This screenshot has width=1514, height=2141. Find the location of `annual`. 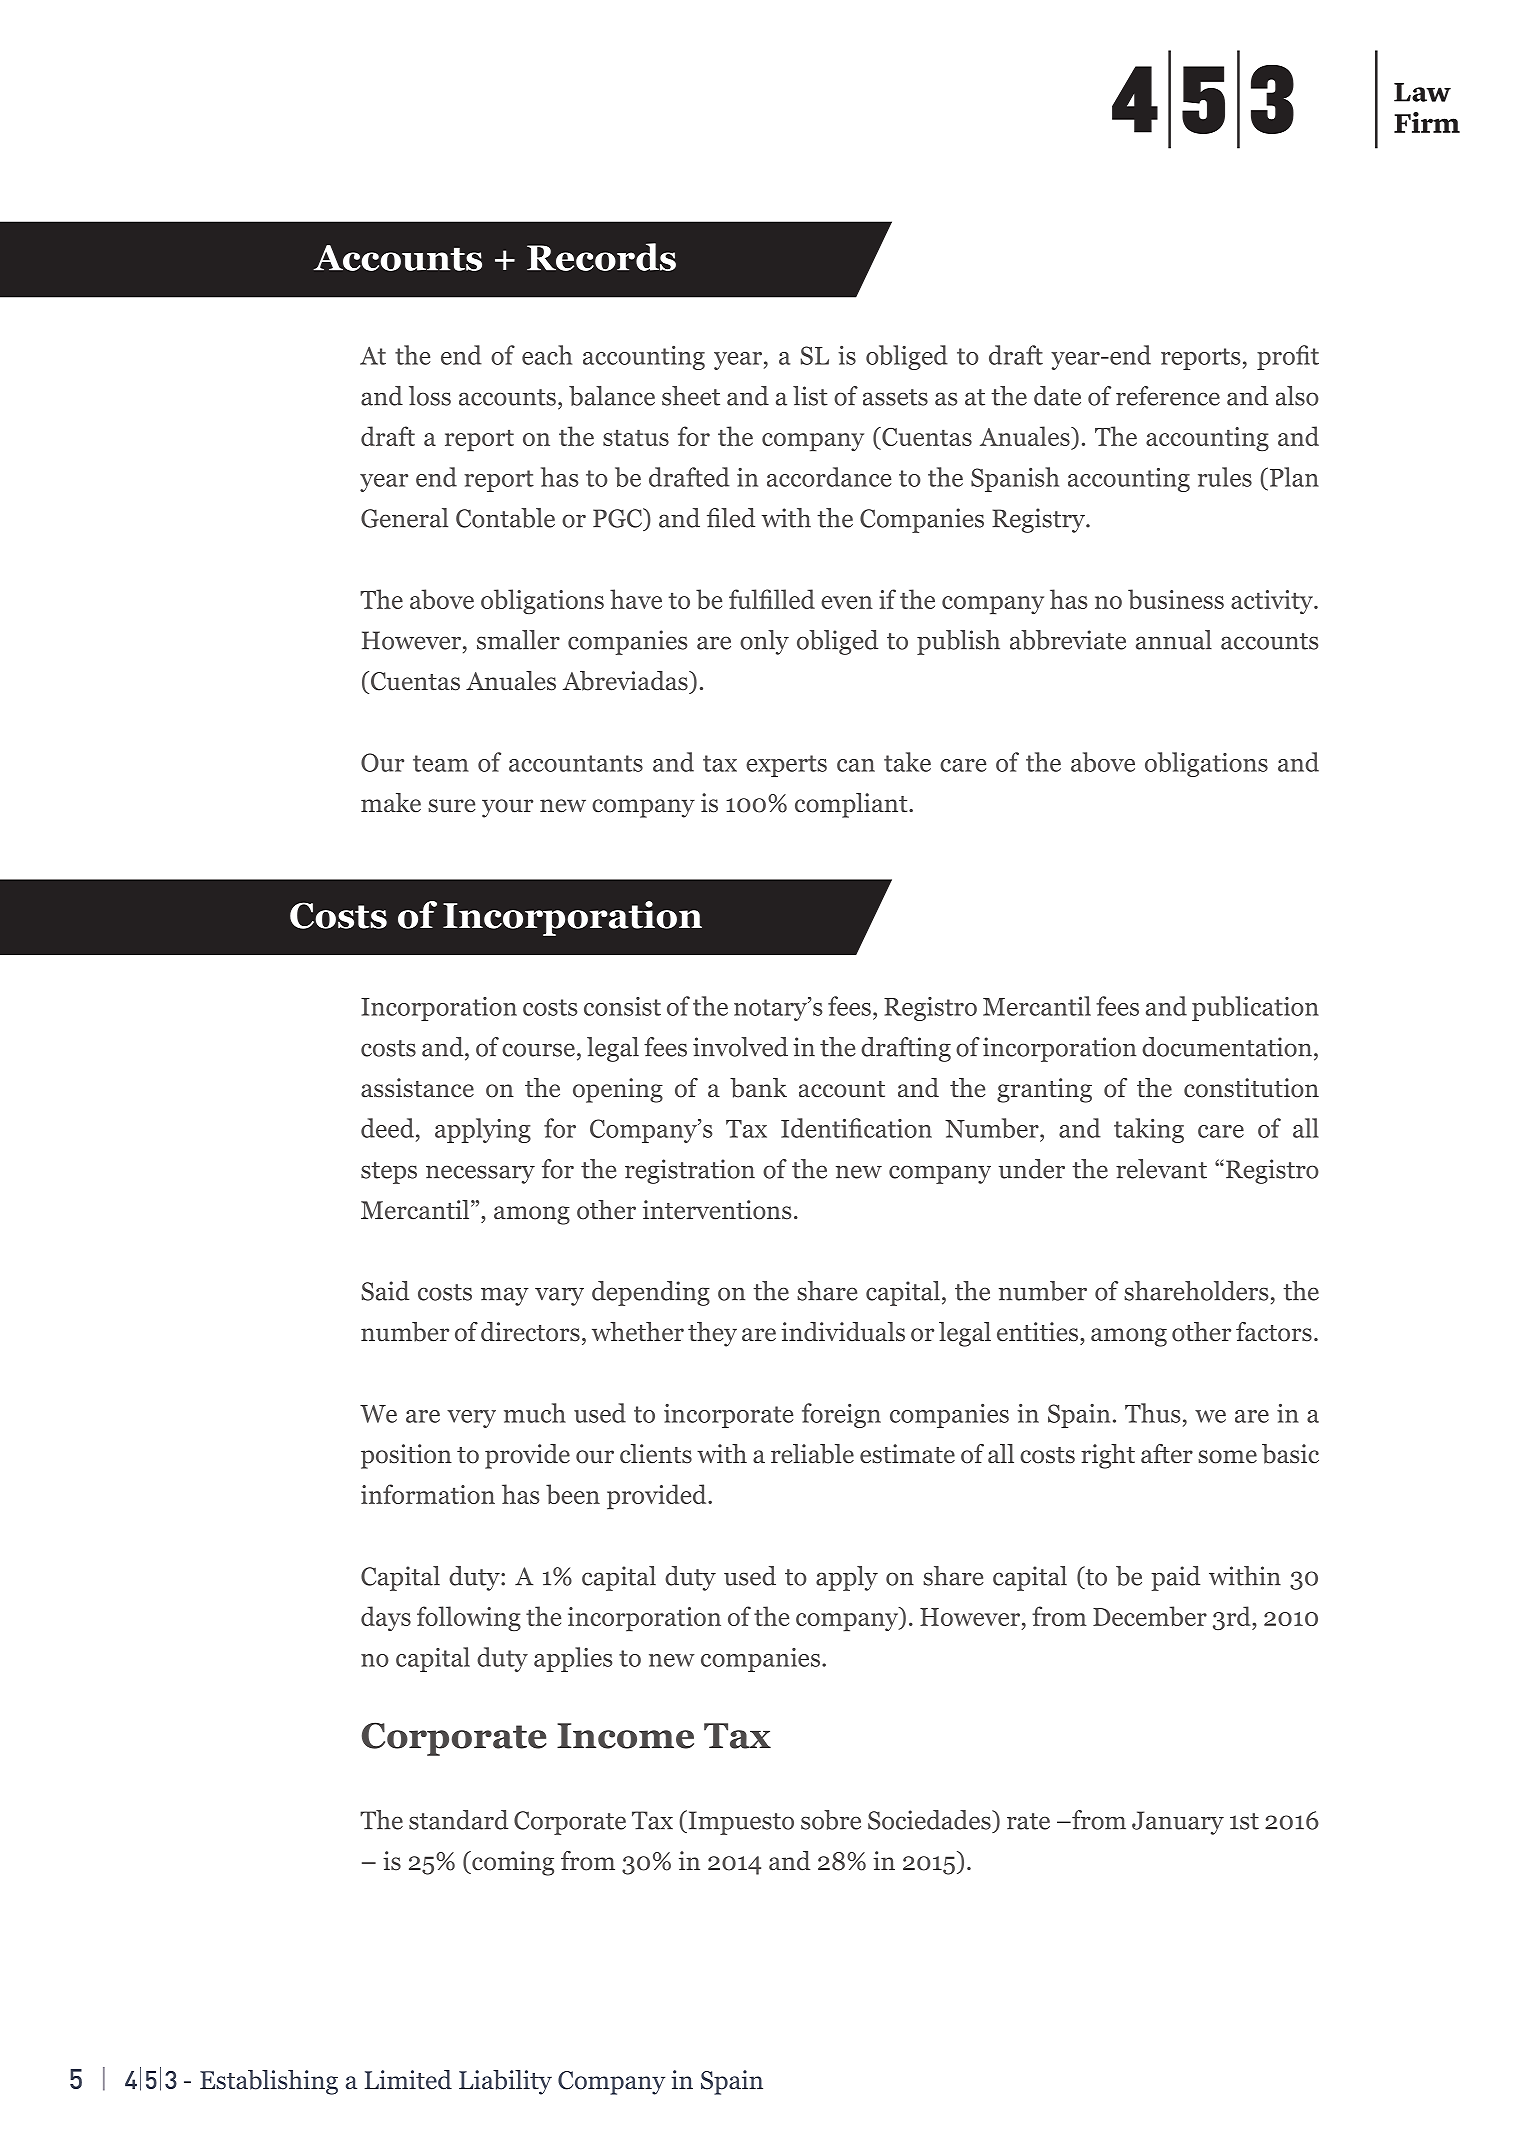

annual is located at coordinates (1174, 640).
